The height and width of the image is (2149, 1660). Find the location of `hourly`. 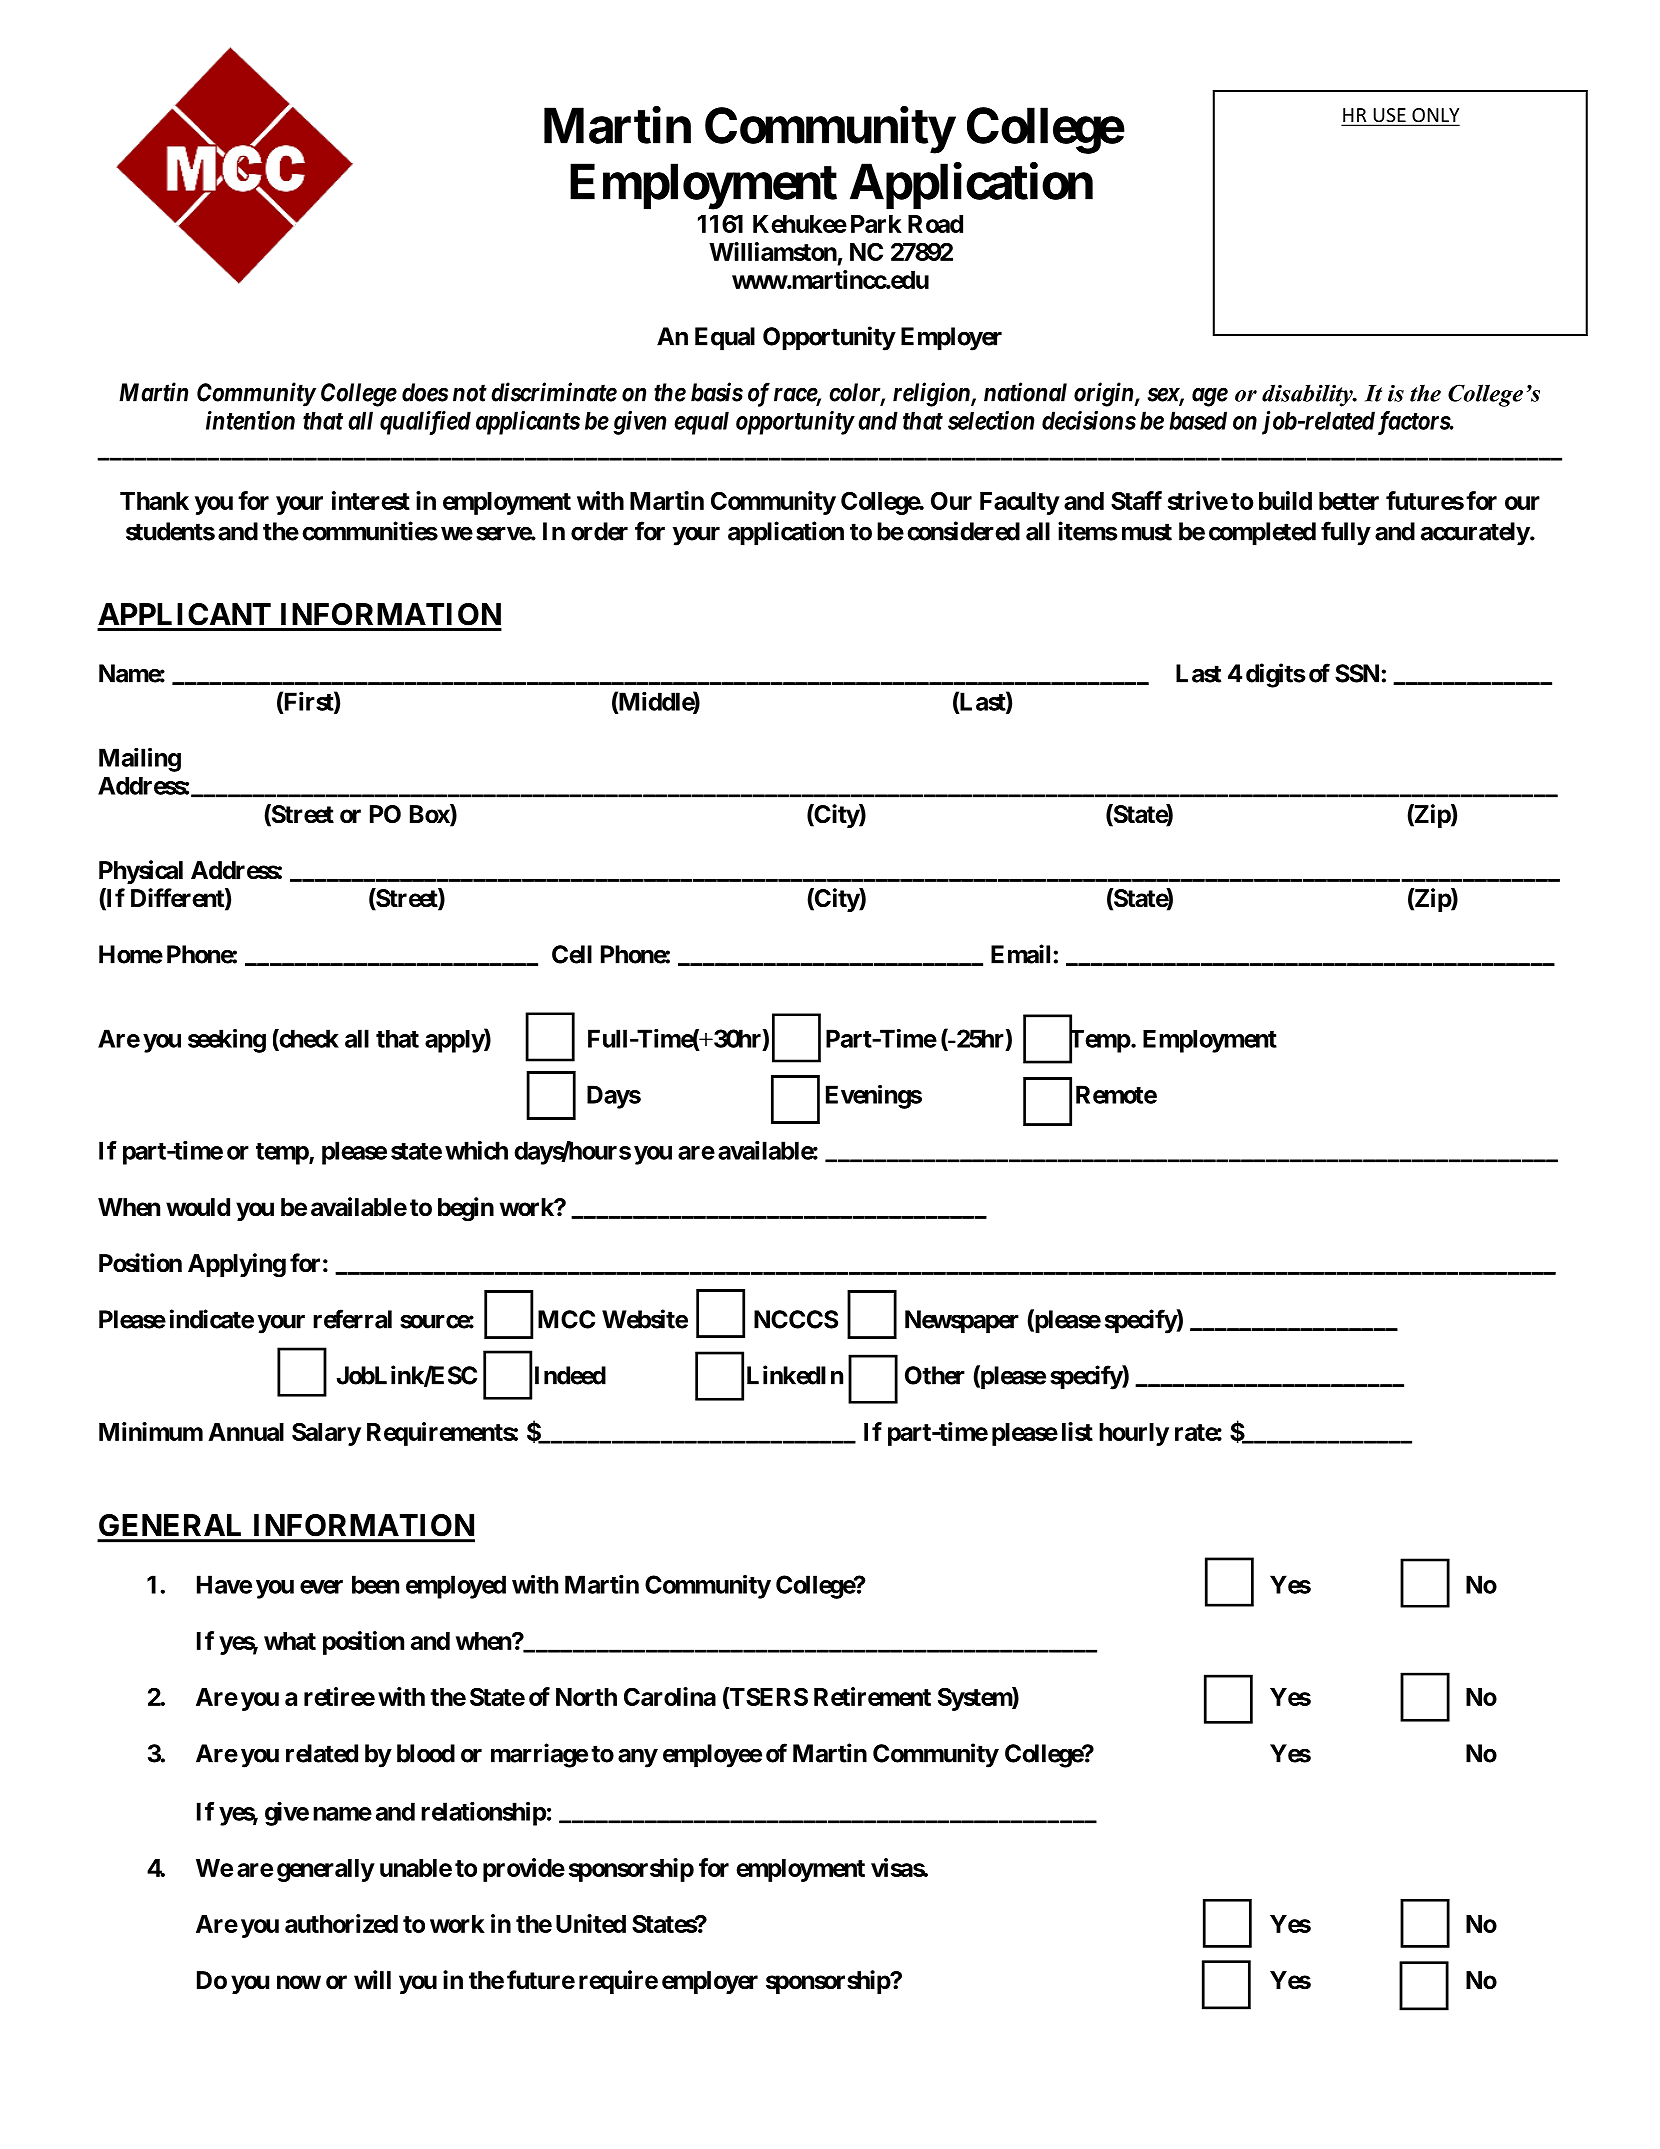

hourly is located at coordinates (1134, 1434).
